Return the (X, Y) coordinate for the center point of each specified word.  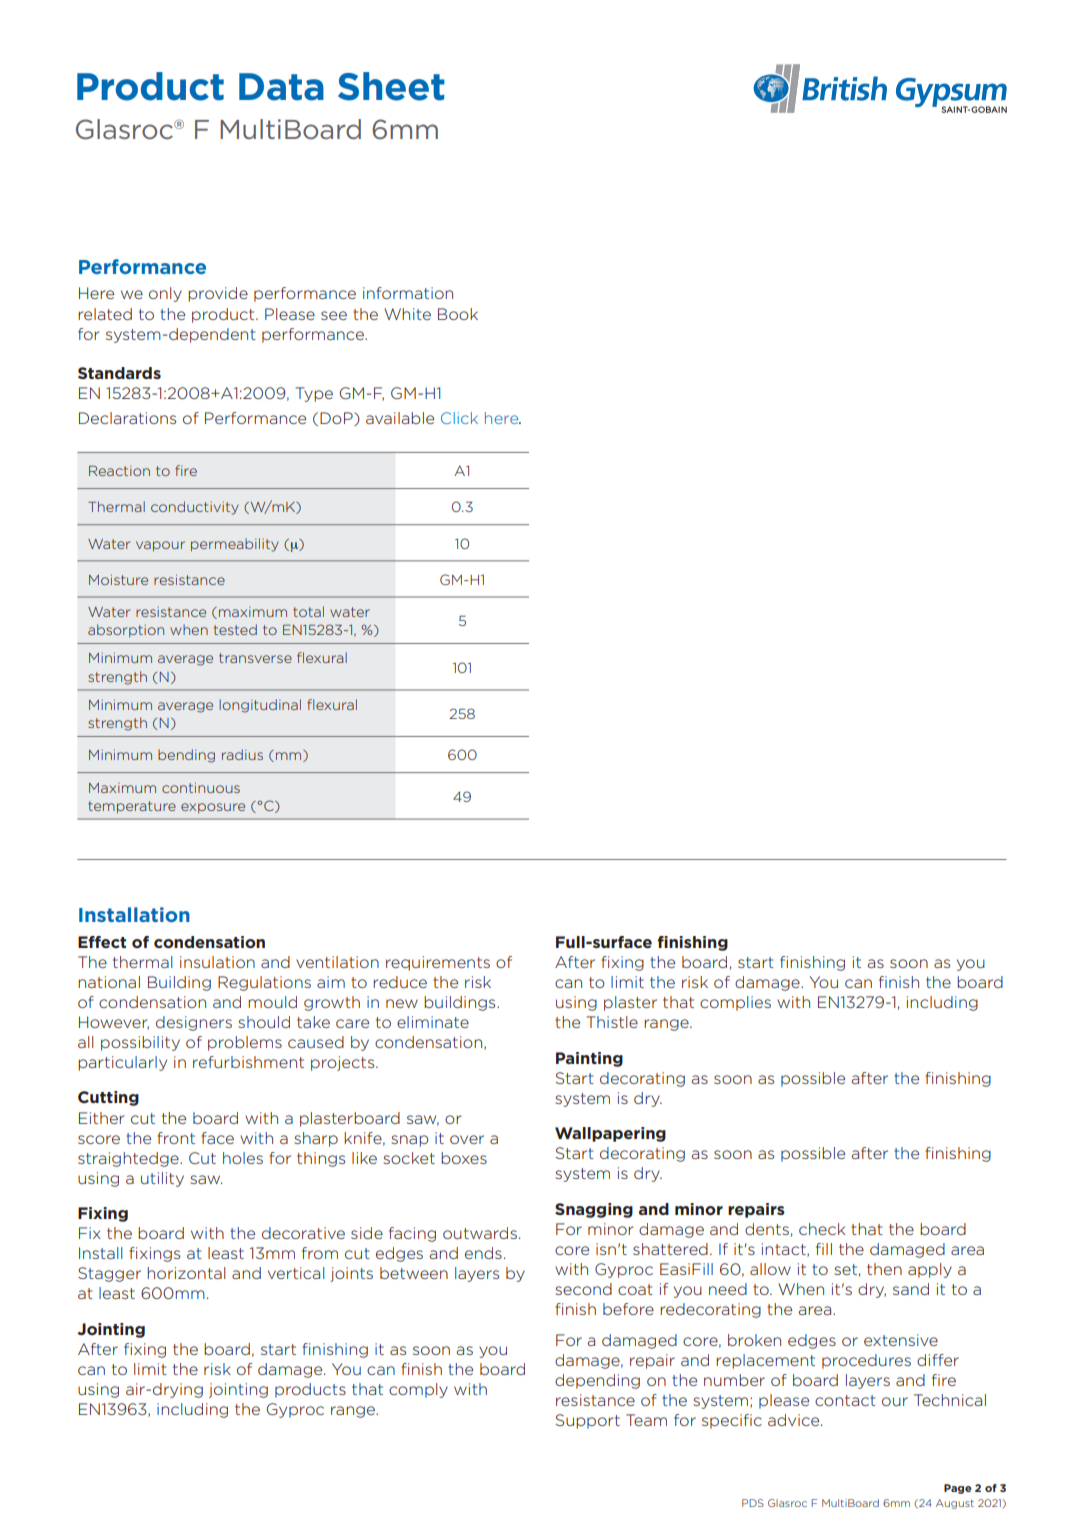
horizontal (186, 1273)
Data (281, 87)
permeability (235, 545)
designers (194, 1023)
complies (735, 1003)
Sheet (391, 86)
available (400, 418)
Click (459, 418)
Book (458, 314)
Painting (589, 1059)
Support (588, 1421)
